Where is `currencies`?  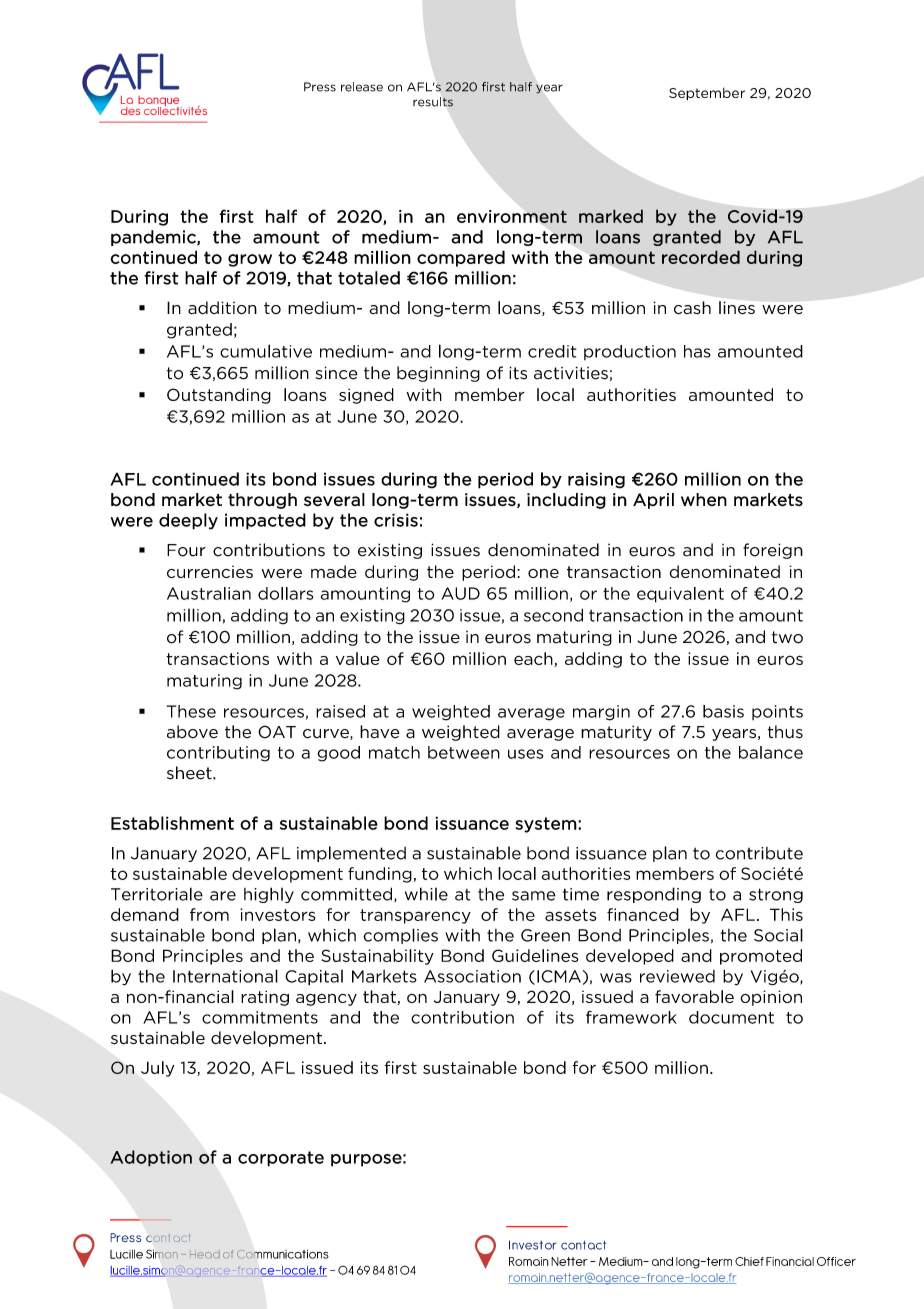 currencies is located at coordinates (210, 572).
